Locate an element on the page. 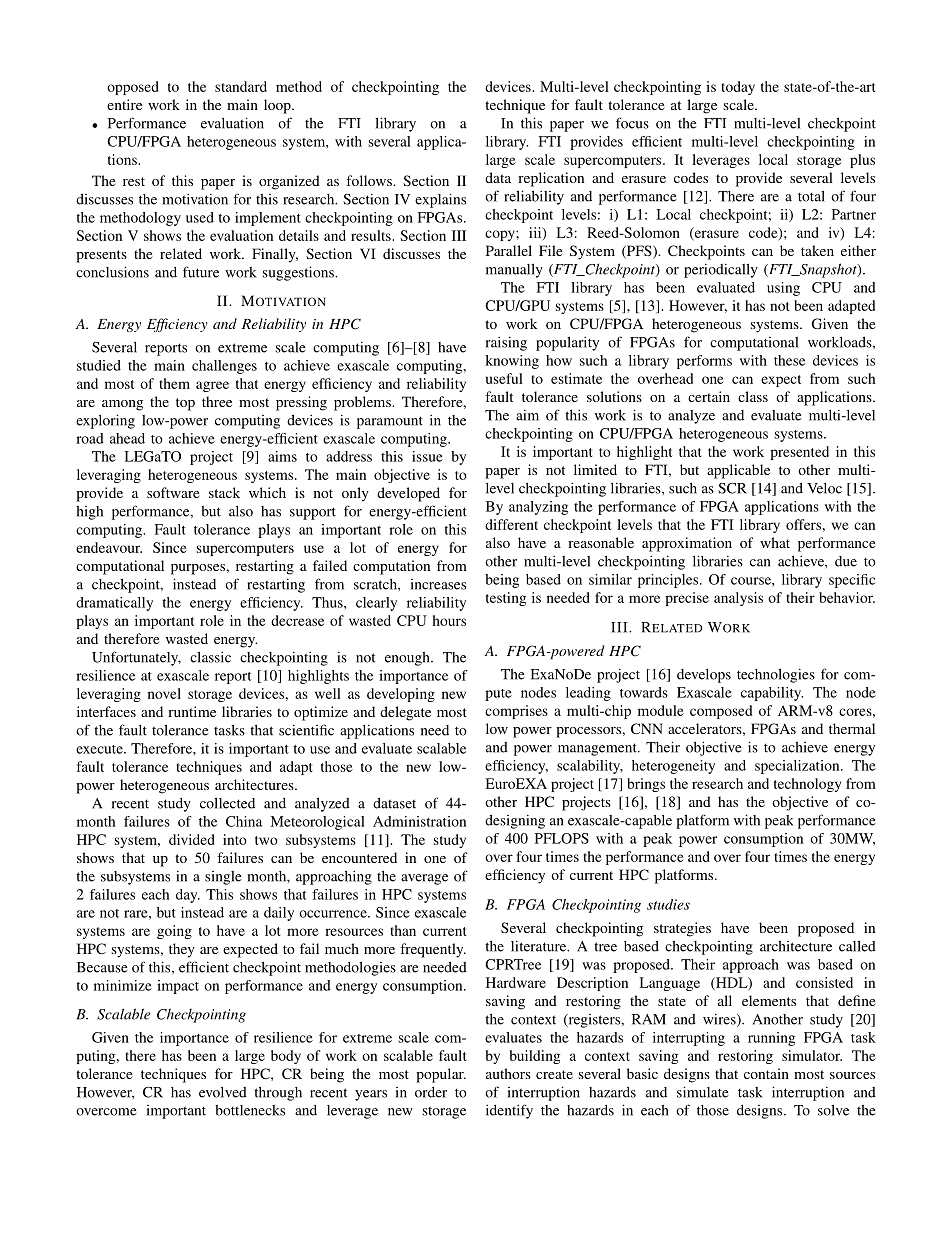 Image resolution: width=952 pixels, height=1233 pixels. dramatically is located at coordinates (114, 604).
